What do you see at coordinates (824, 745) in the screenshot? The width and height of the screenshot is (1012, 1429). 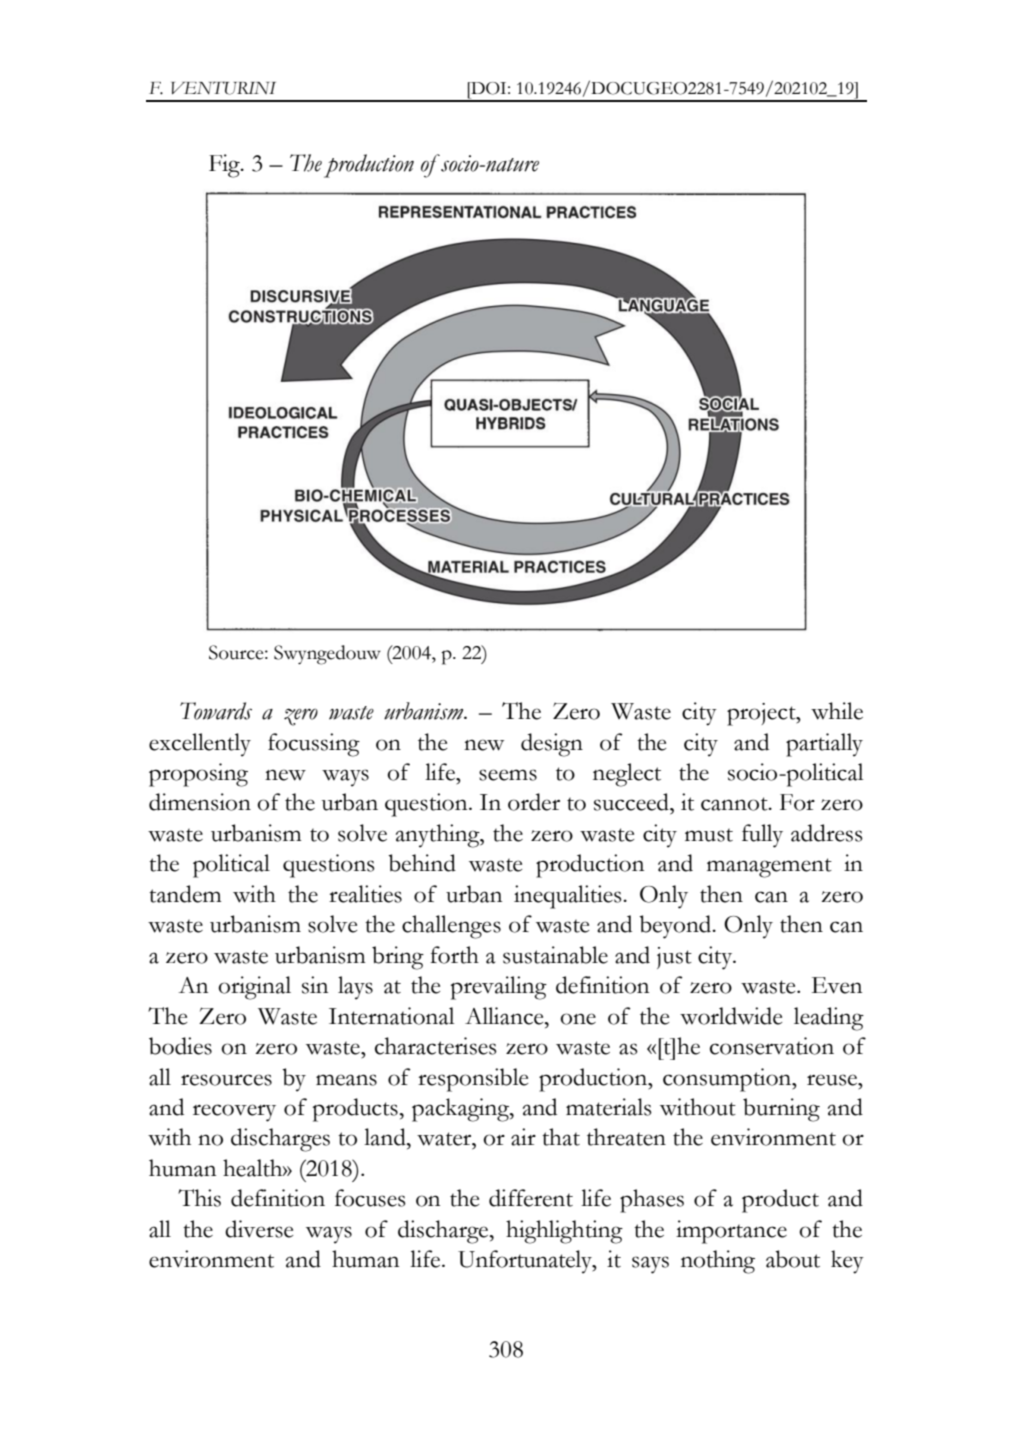 I see `partially` at bounding box center [824, 745].
